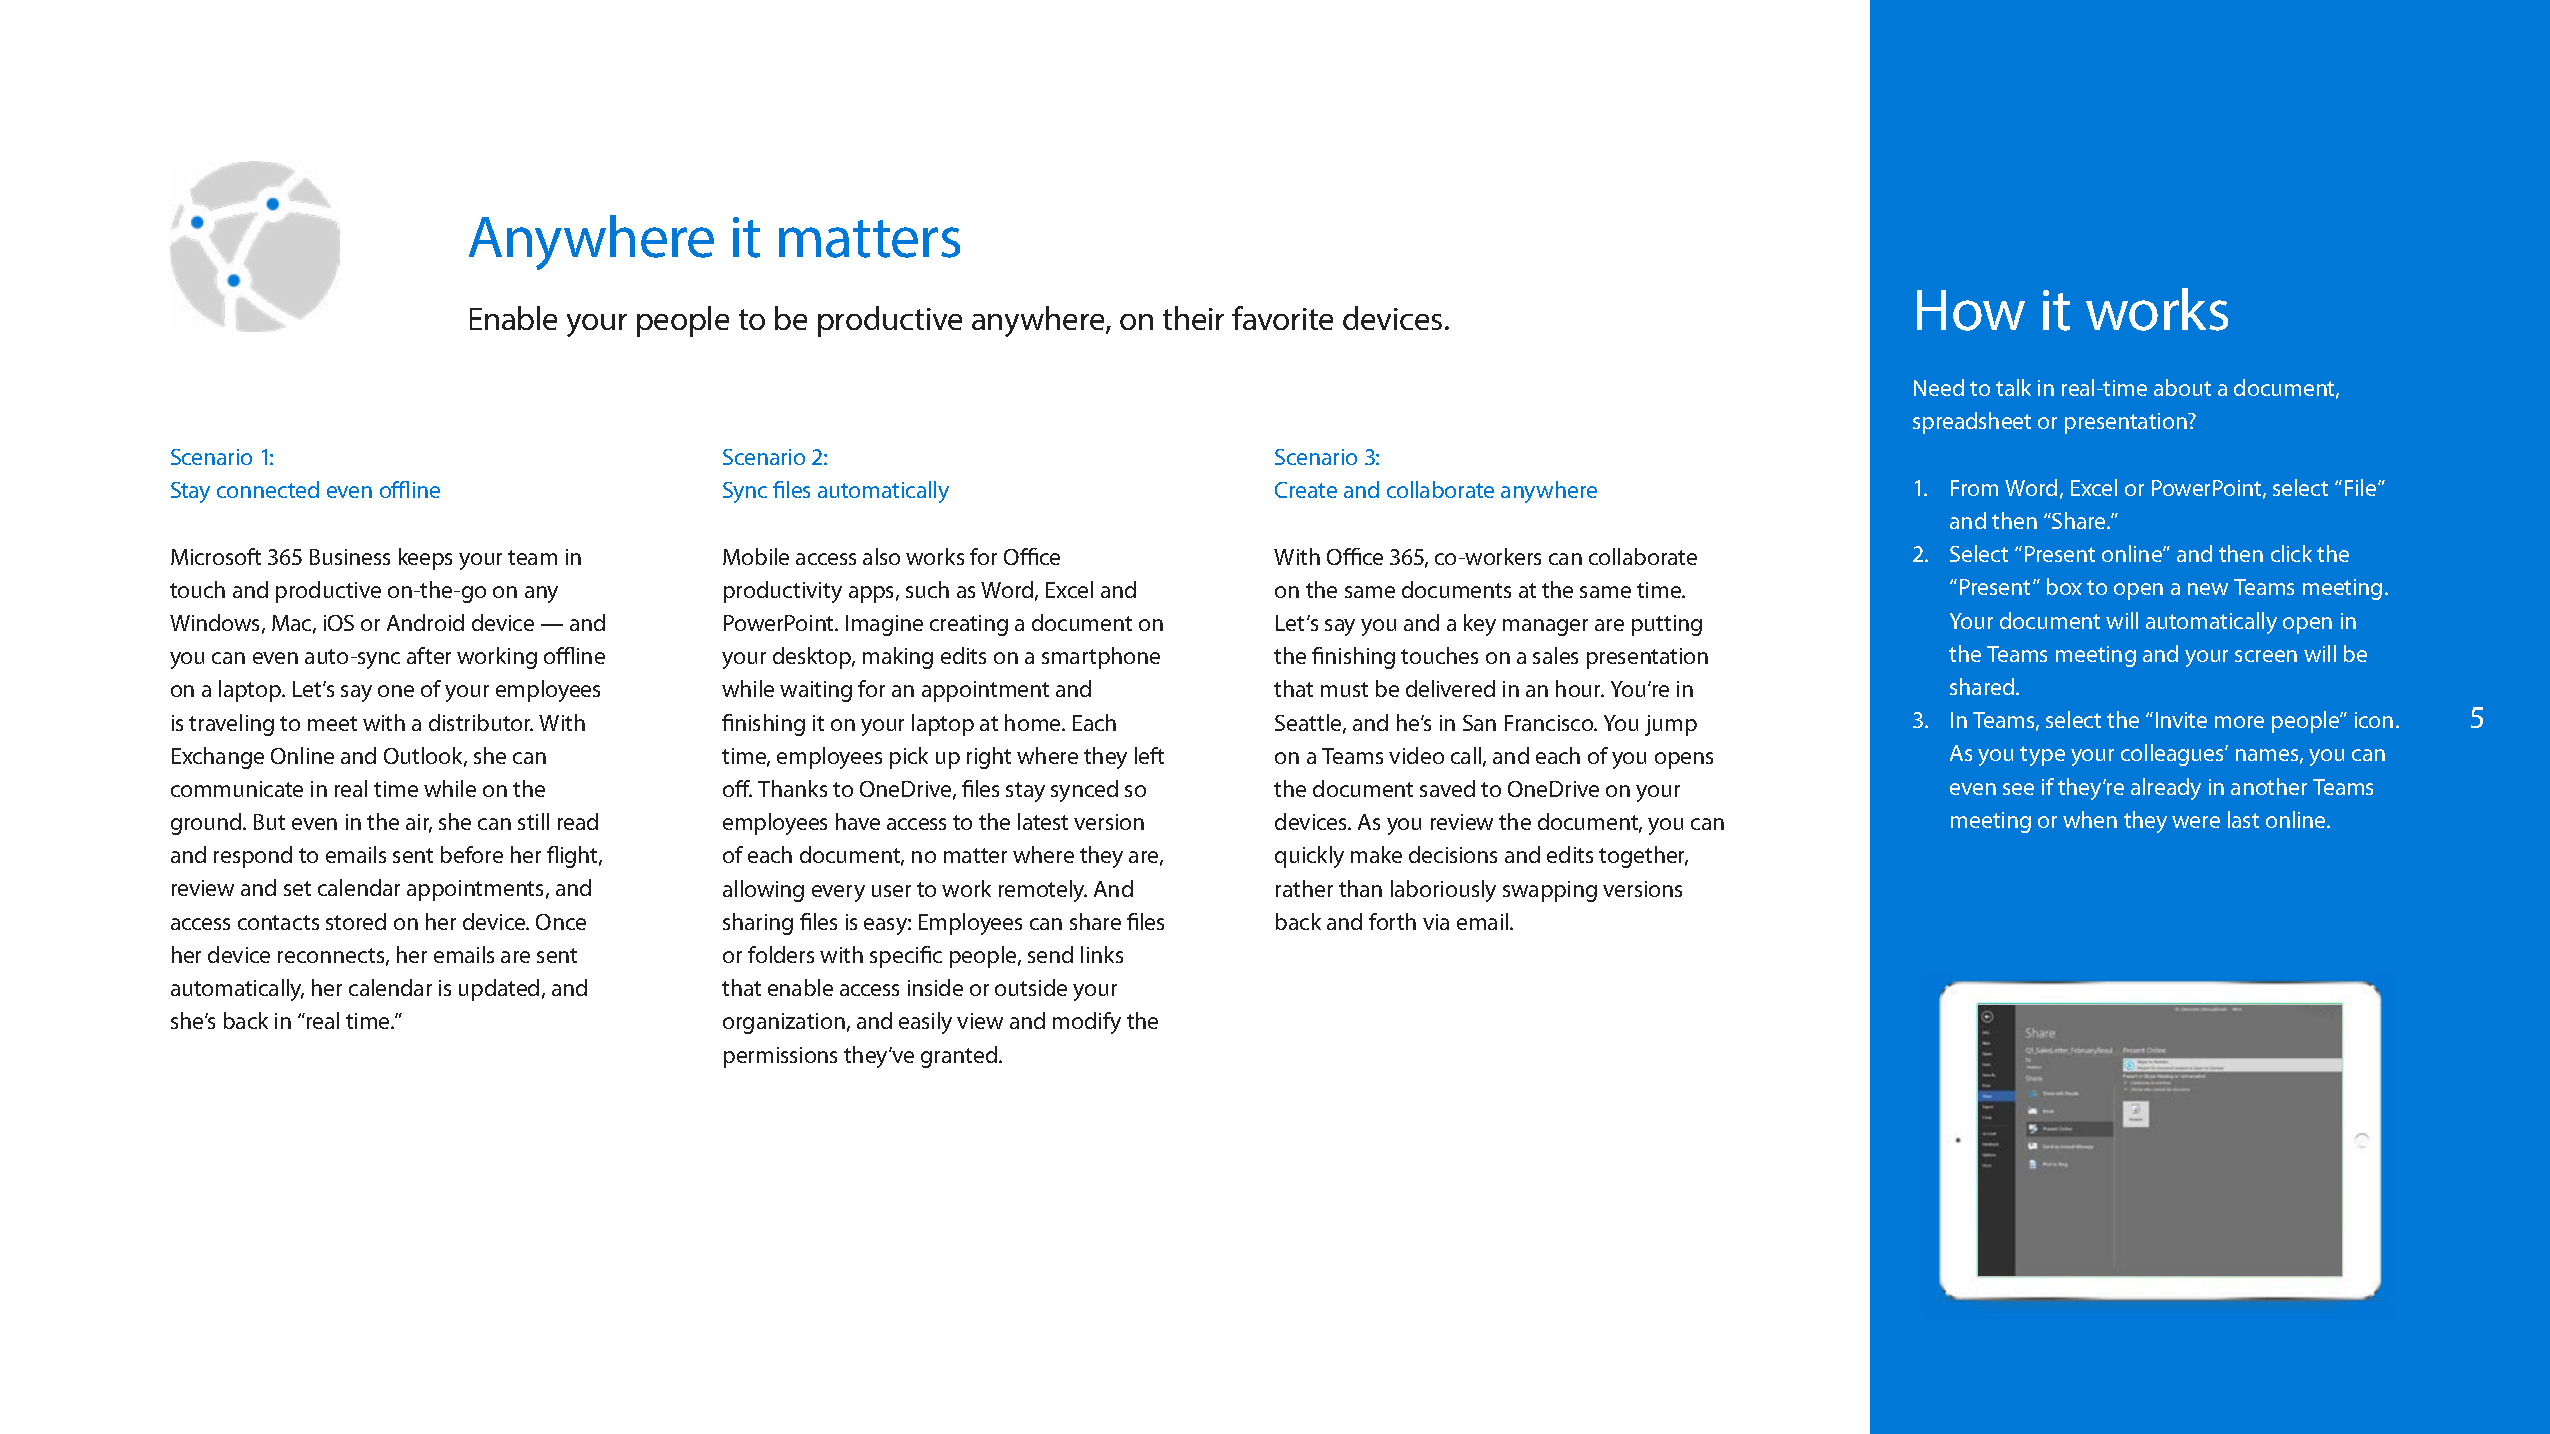  What do you see at coordinates (533, 821) in the image?
I see `still` at bounding box center [533, 821].
